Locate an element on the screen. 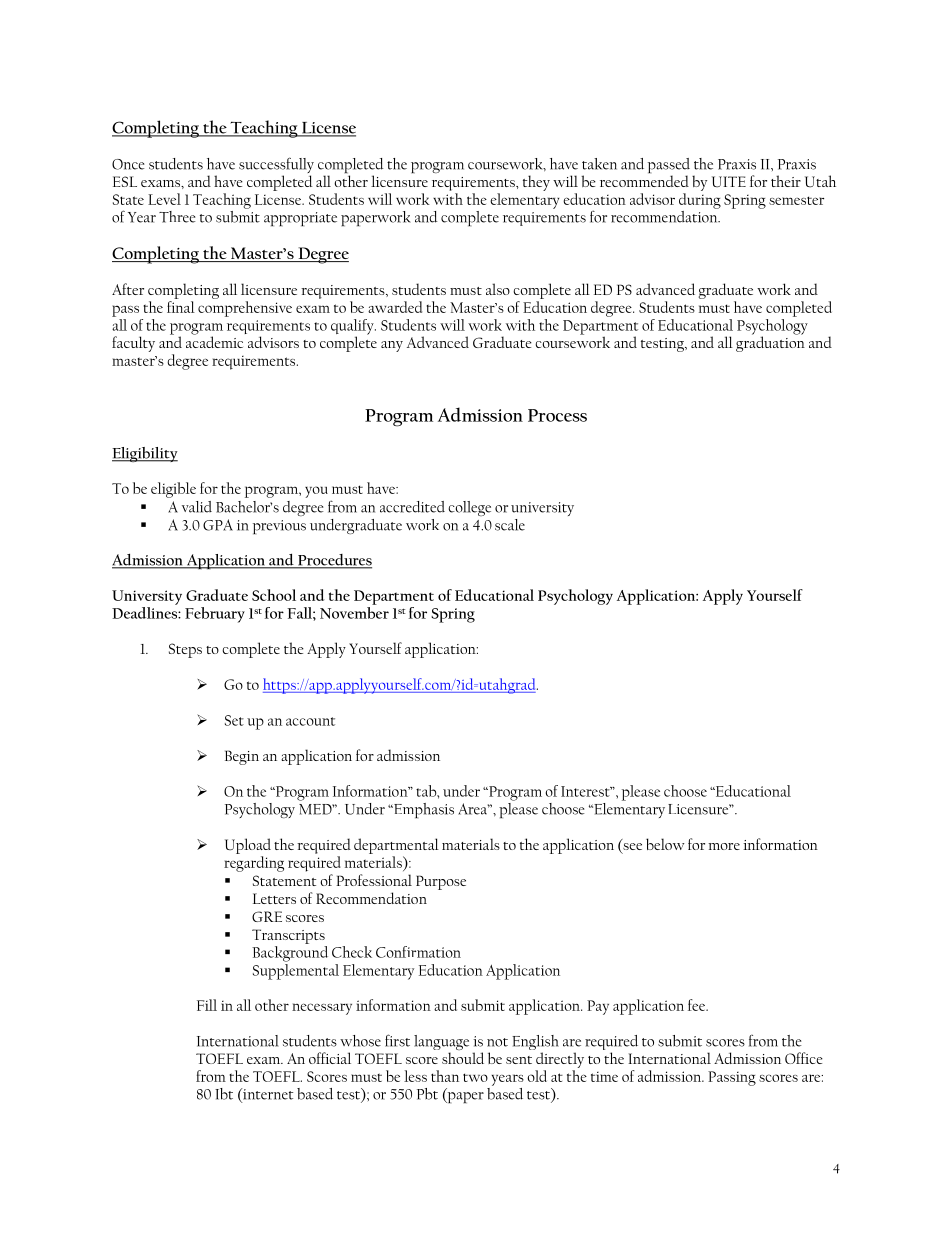 This screenshot has width=952, height=1233. during is located at coordinates (700, 201).
